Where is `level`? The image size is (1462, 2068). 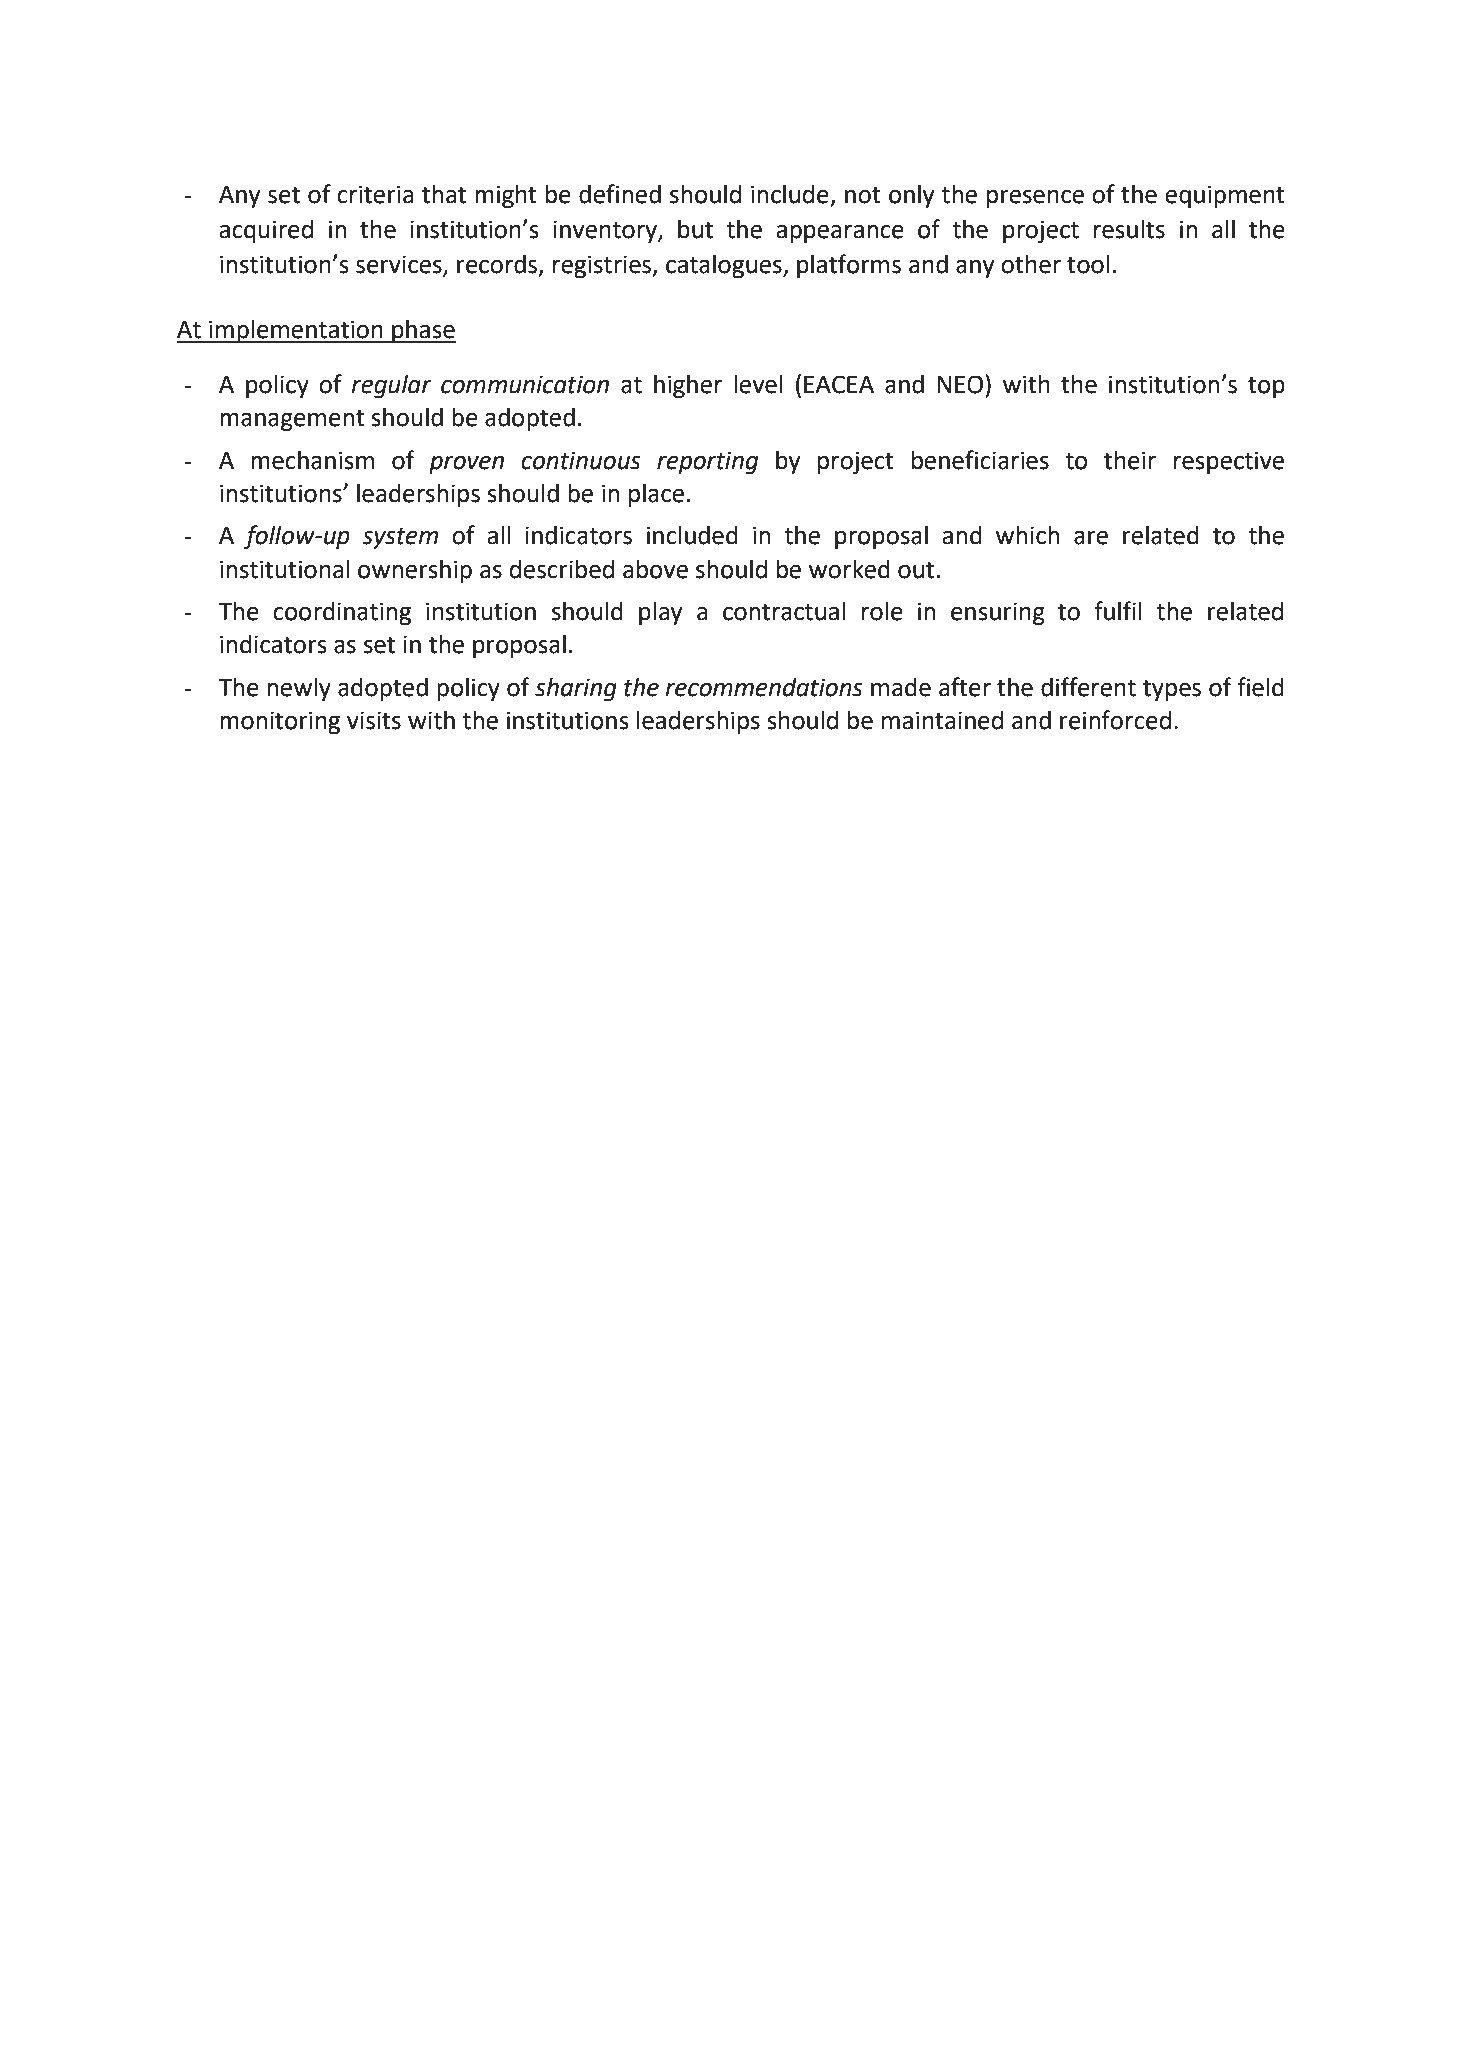 level is located at coordinates (758, 384).
